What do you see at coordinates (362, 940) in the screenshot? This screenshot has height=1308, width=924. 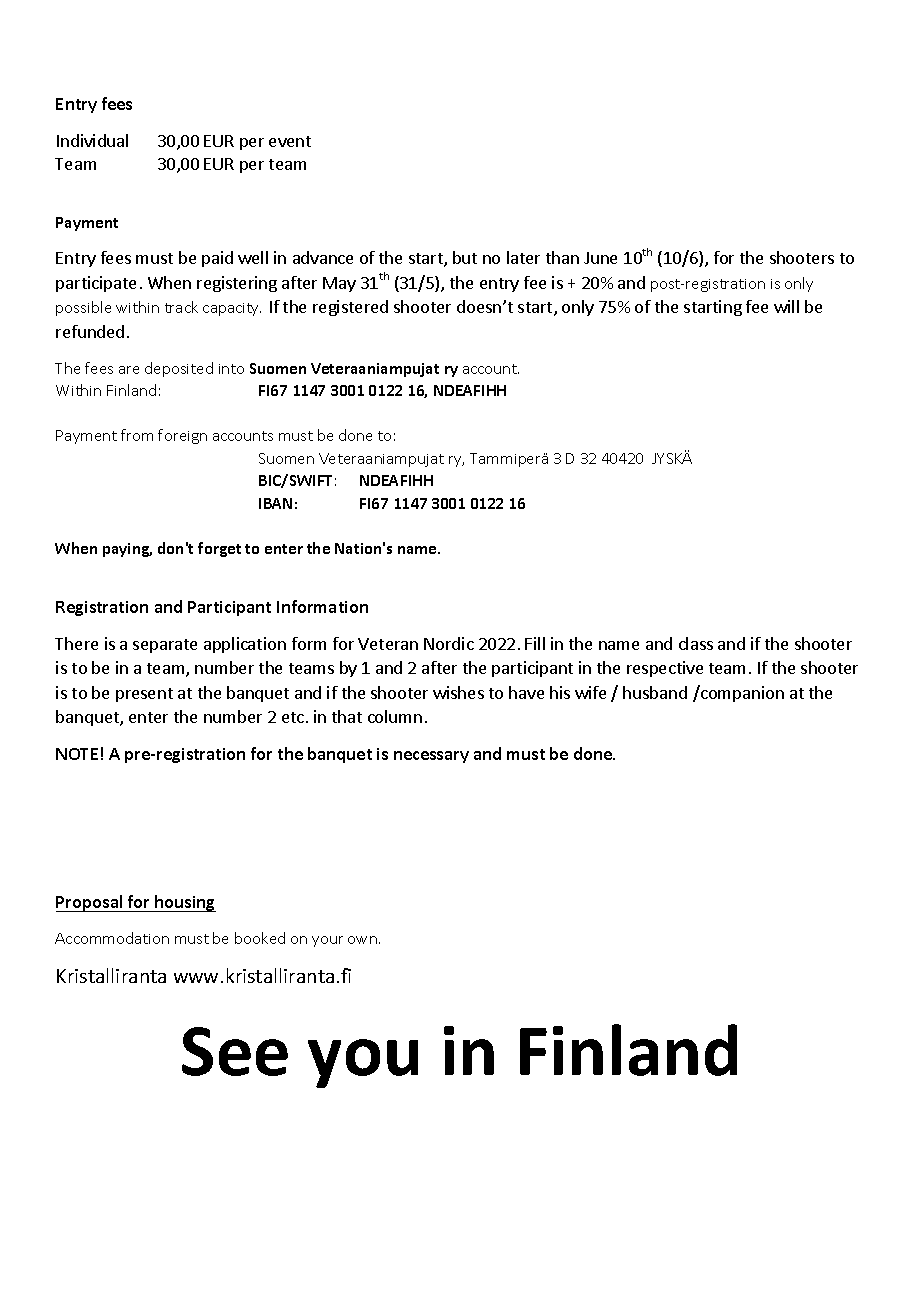 I see `own` at bounding box center [362, 940].
